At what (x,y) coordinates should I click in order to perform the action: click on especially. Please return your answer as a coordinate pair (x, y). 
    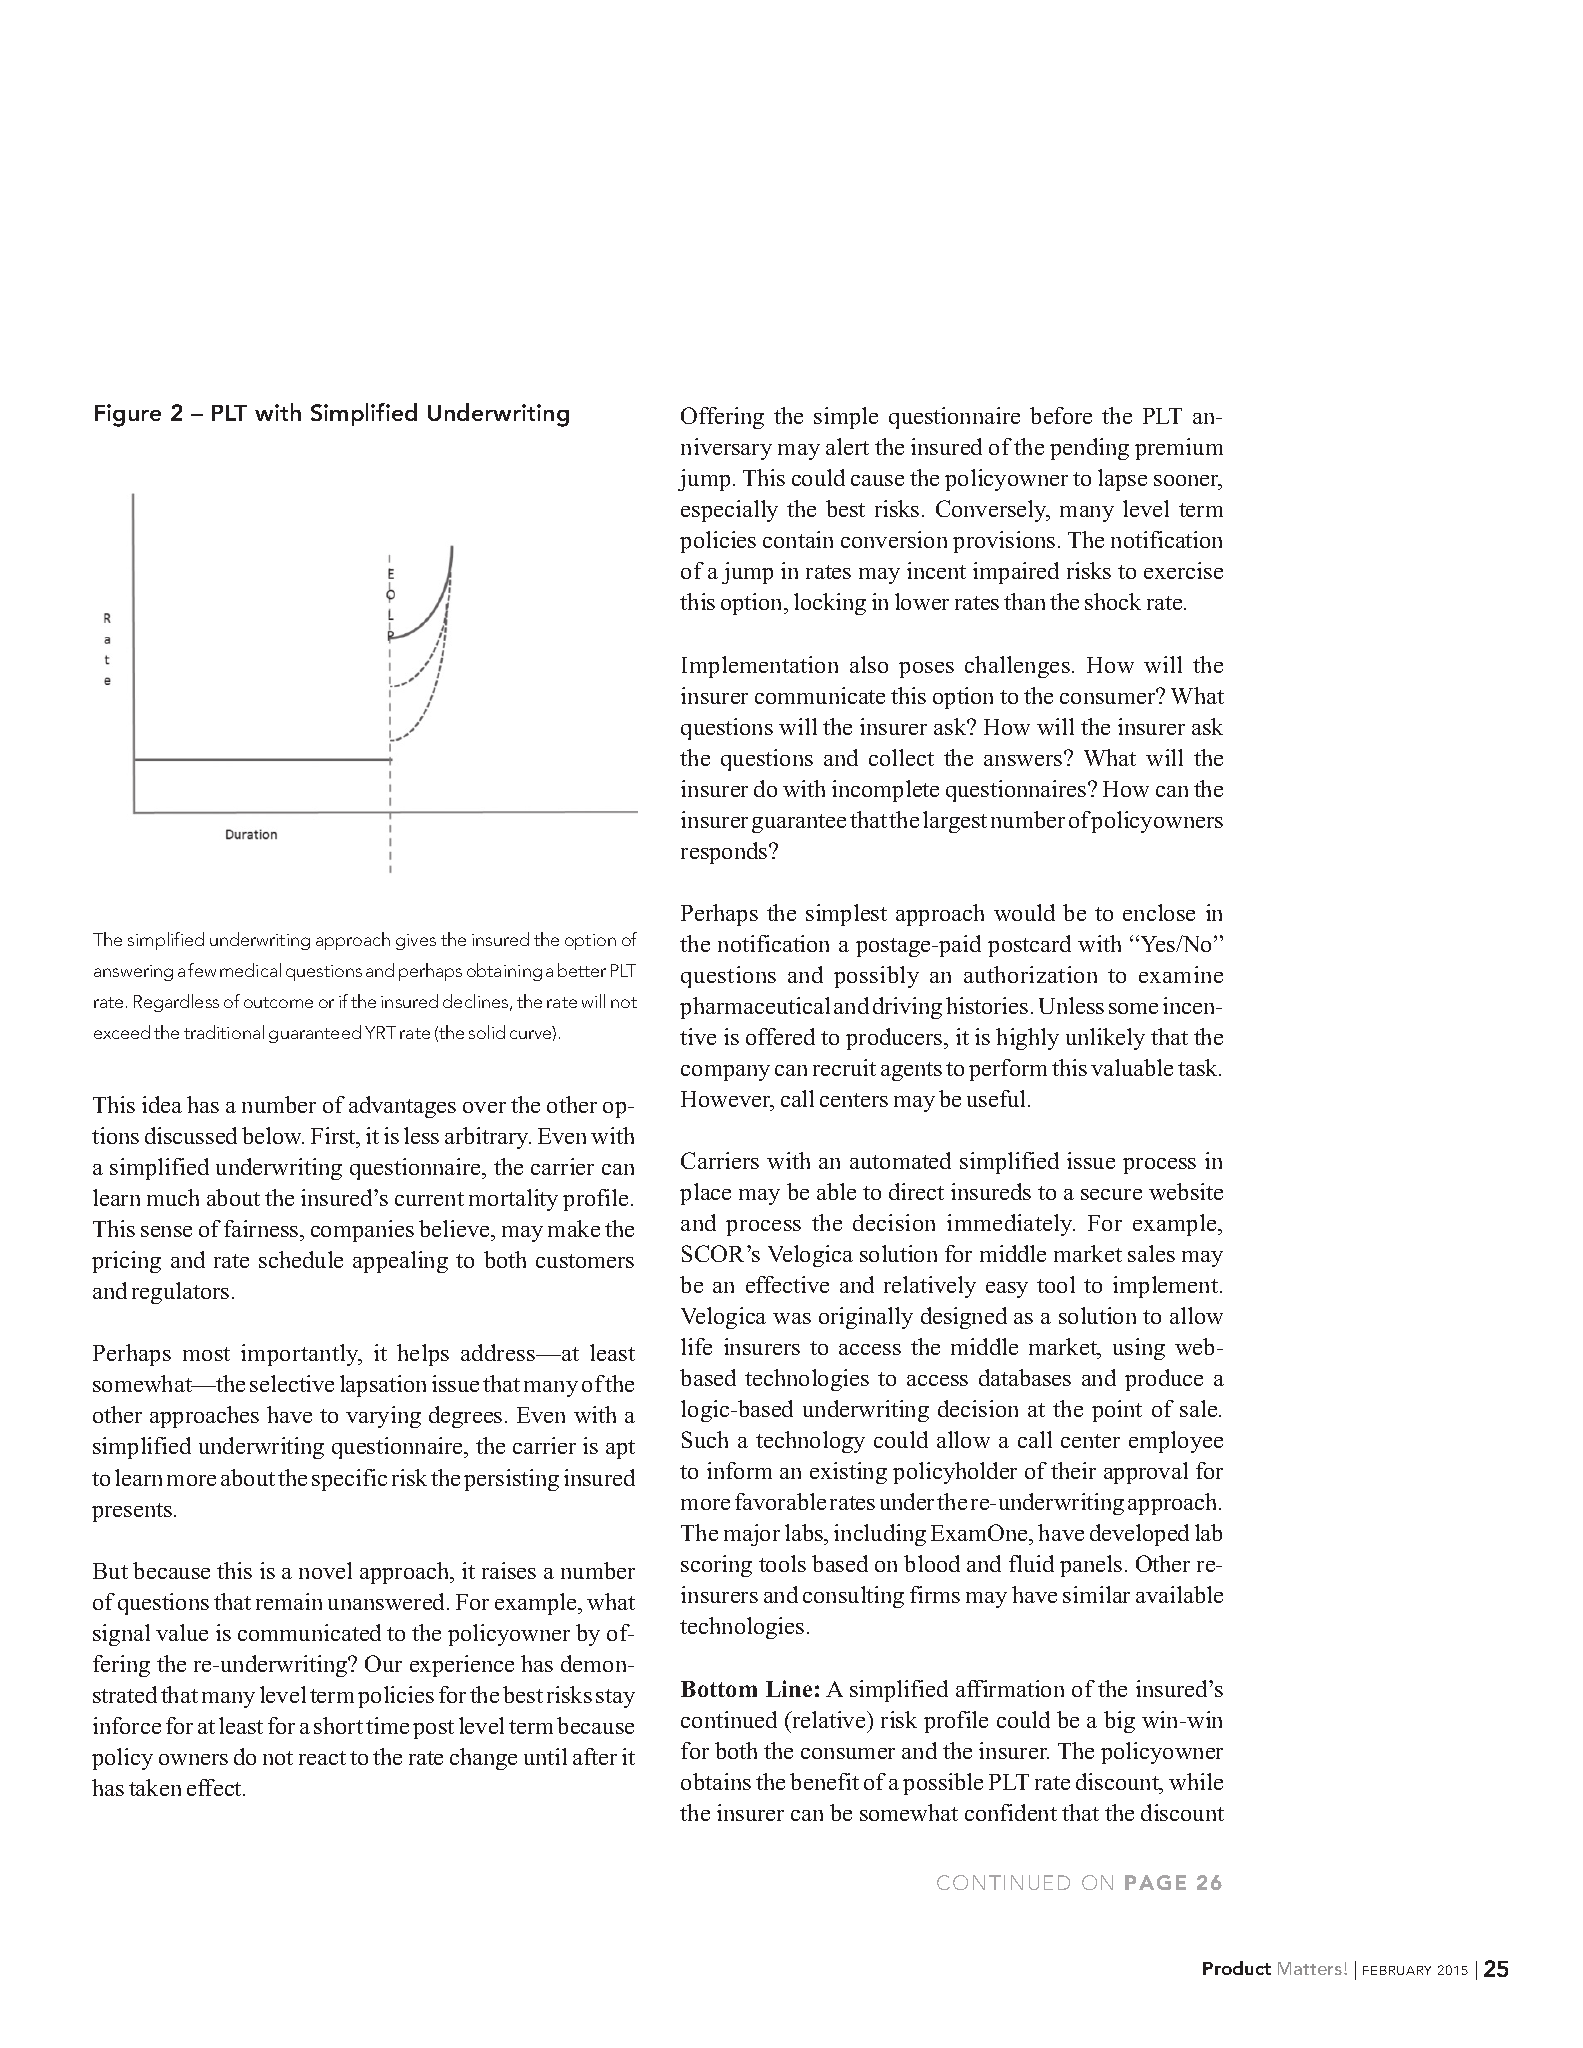
    Looking at the image, I should click on (729, 511).
